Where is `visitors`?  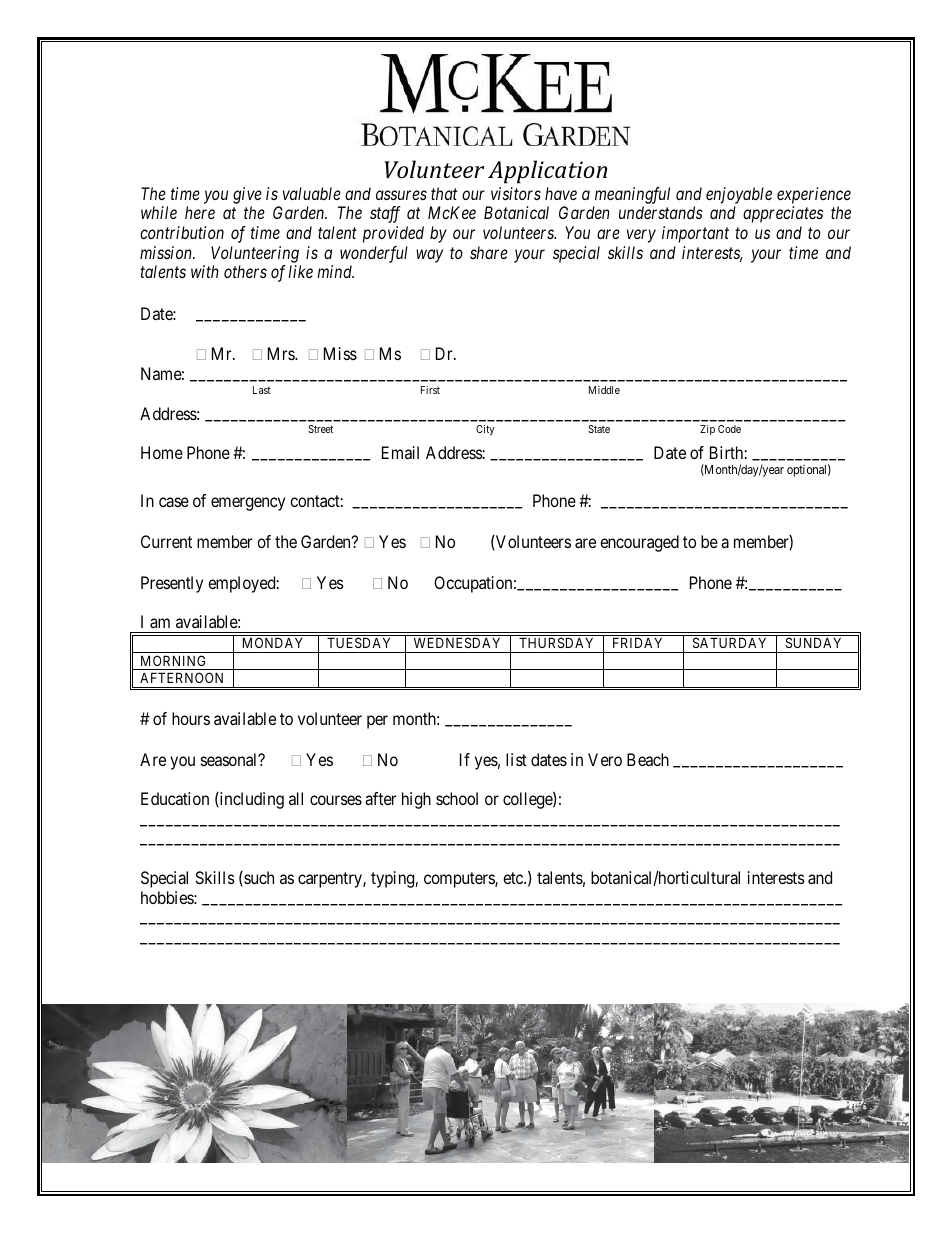
visitors is located at coordinates (516, 193).
